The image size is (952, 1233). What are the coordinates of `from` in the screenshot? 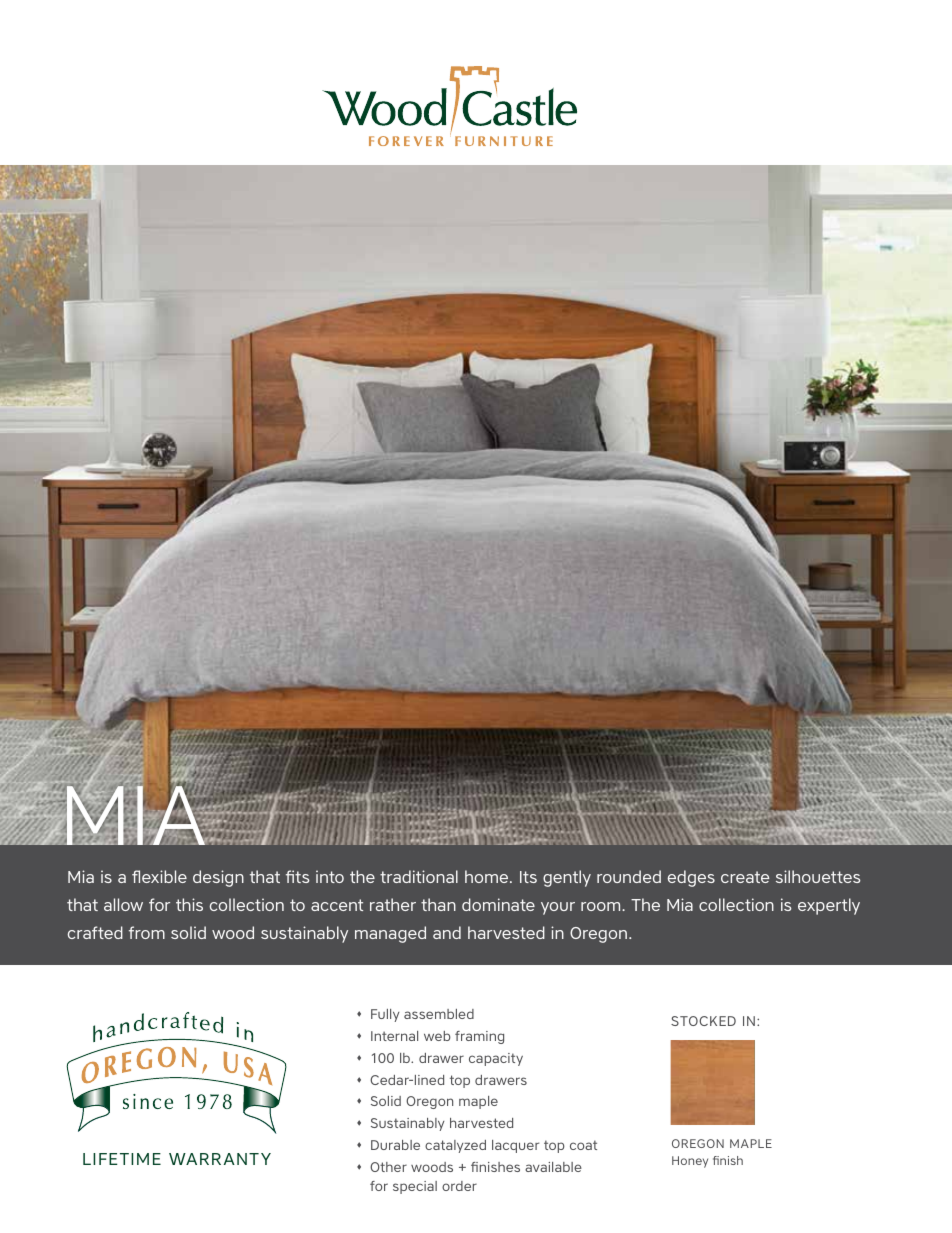 It's located at (147, 932).
